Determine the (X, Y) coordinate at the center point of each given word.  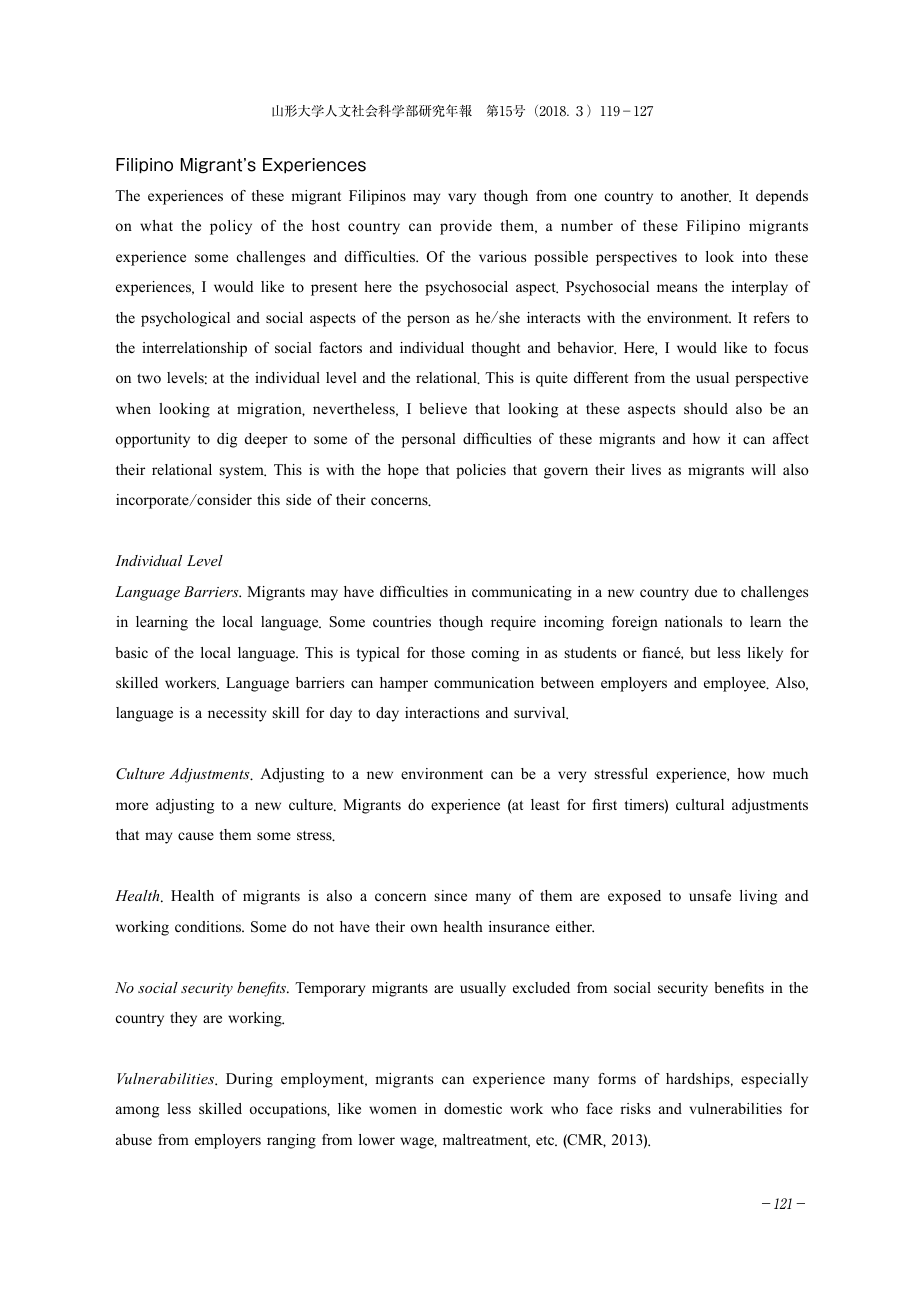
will (763, 469)
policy (231, 227)
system (243, 472)
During (249, 1080)
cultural (700, 804)
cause (196, 836)
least (545, 804)
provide (466, 227)
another (706, 196)
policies (481, 471)
